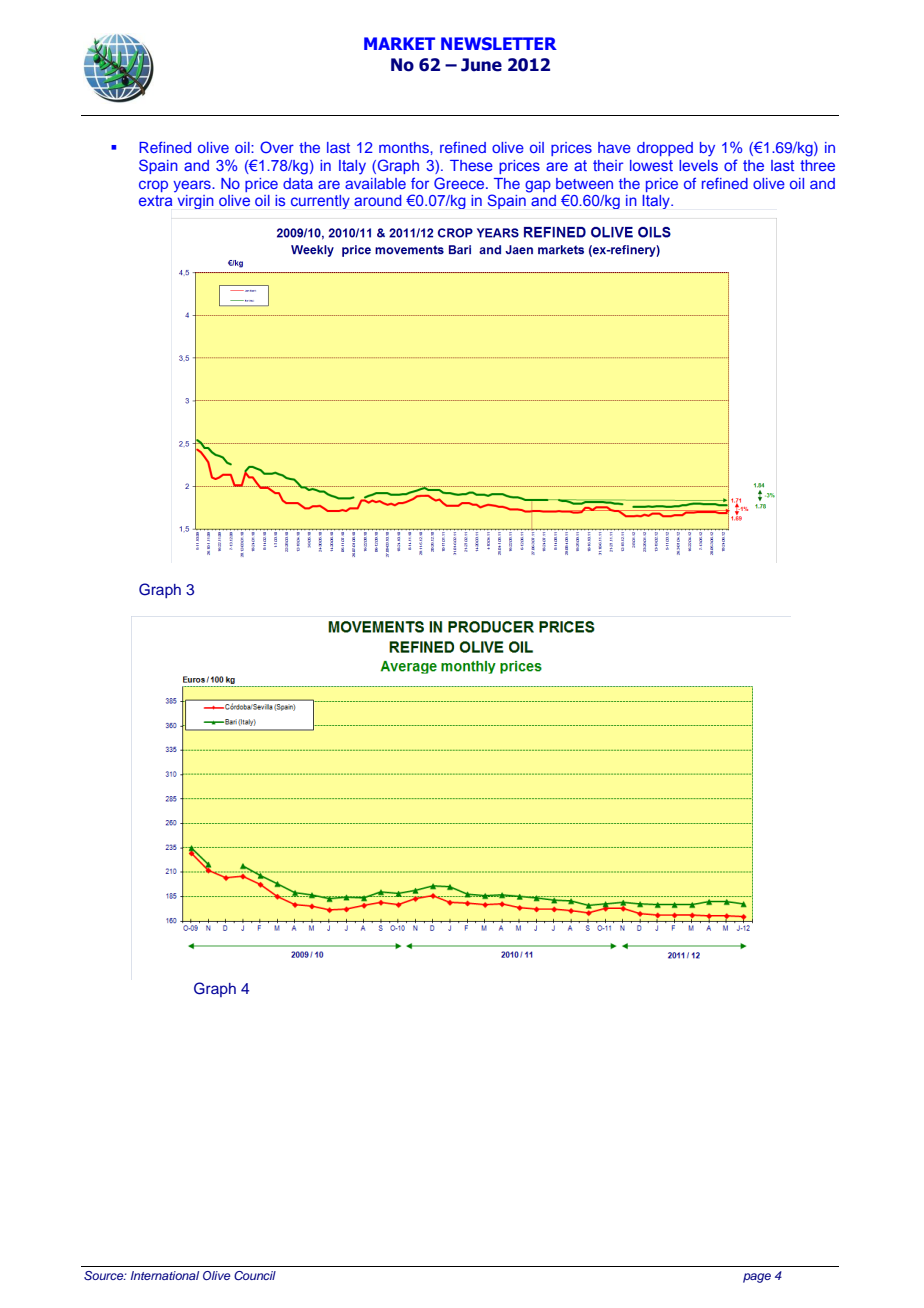  Describe the element at coordinates (757, 1278) in the screenshot. I see `page` at that location.
